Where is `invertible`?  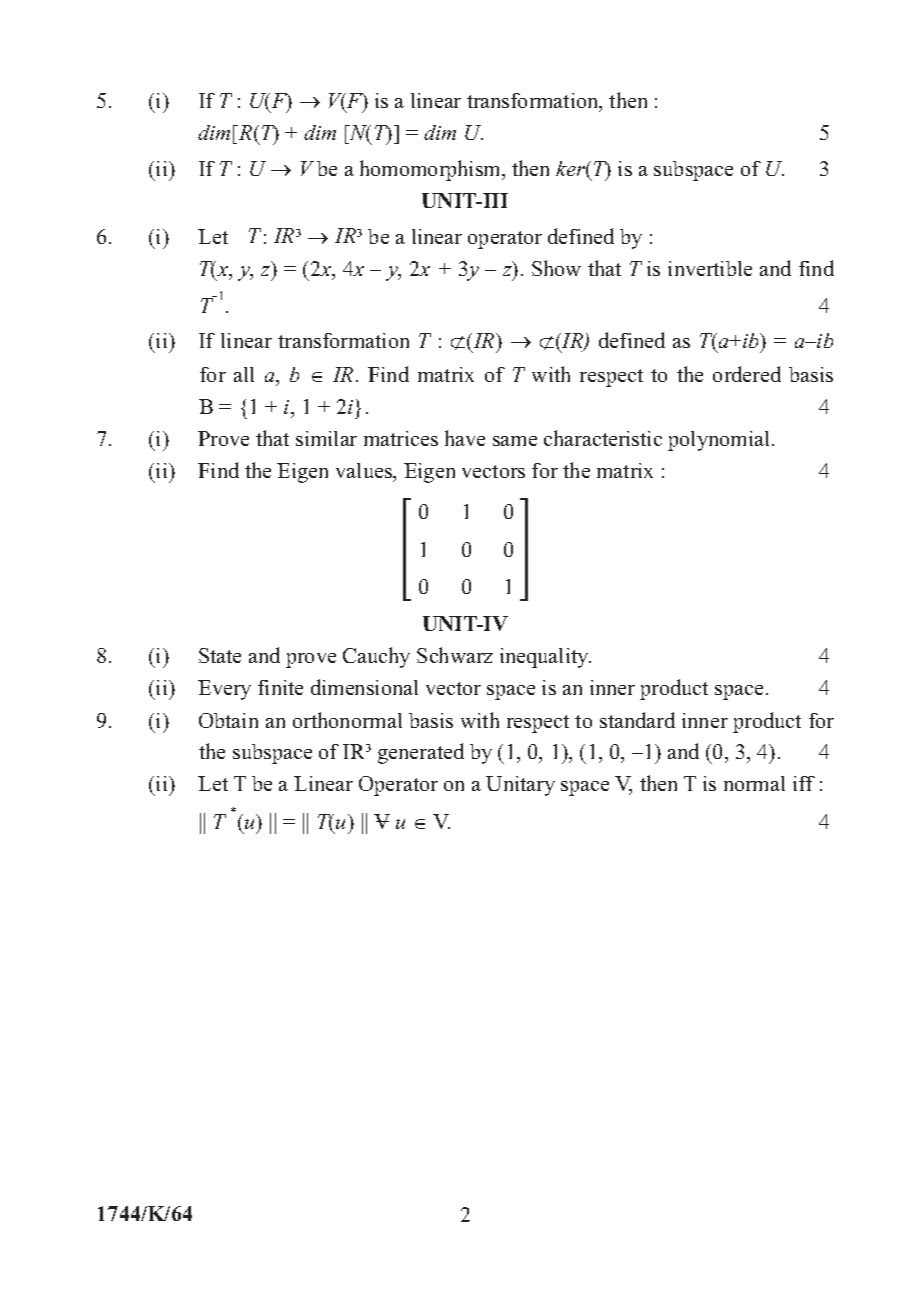
invertible is located at coordinates (710, 268).
